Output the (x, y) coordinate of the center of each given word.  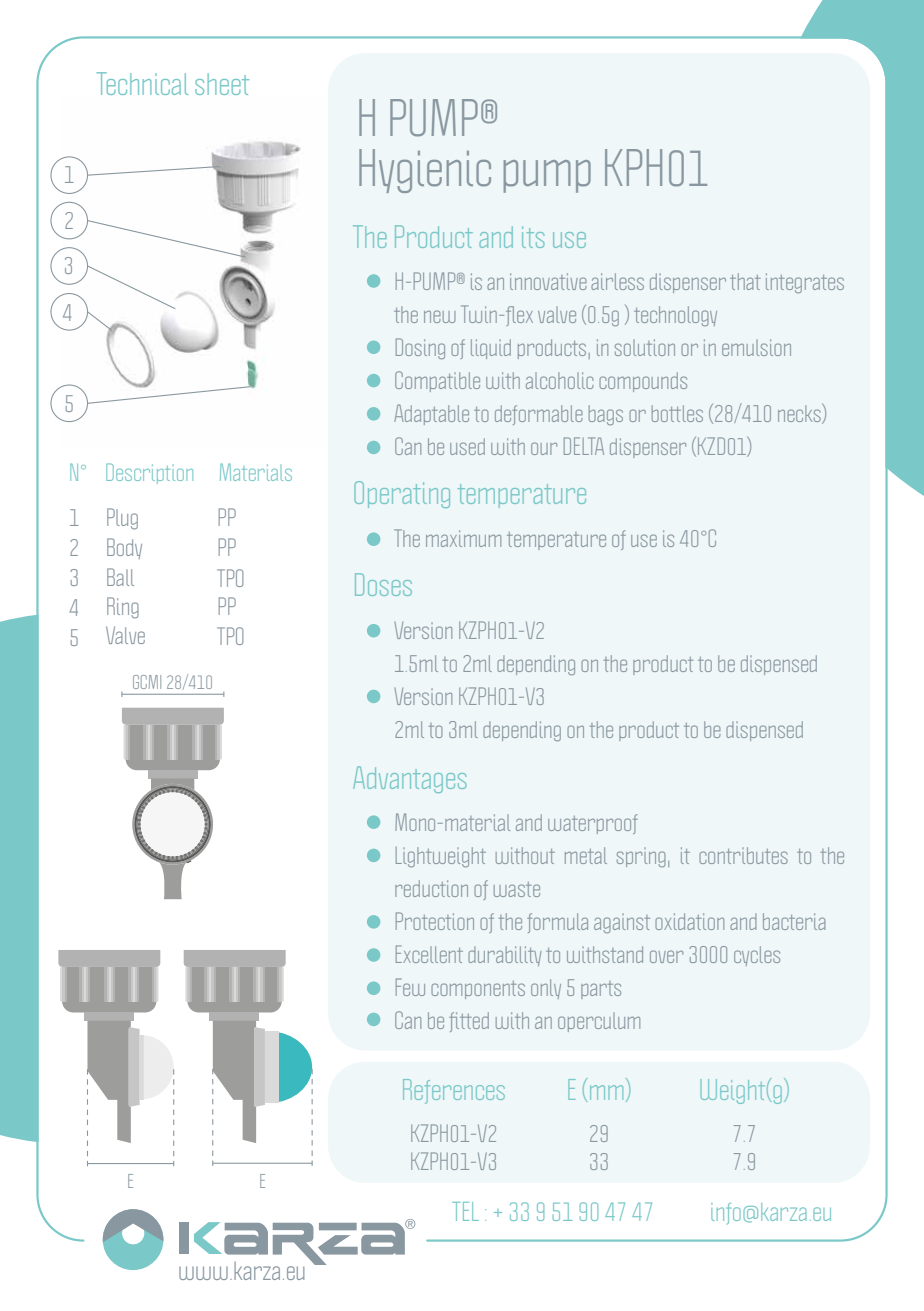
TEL (465, 1211)
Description (149, 473)
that (745, 281)
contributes (743, 855)
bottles (677, 413)
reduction (431, 888)
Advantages (409, 779)
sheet (222, 84)
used (467, 446)
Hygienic (425, 171)
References (454, 1091)
